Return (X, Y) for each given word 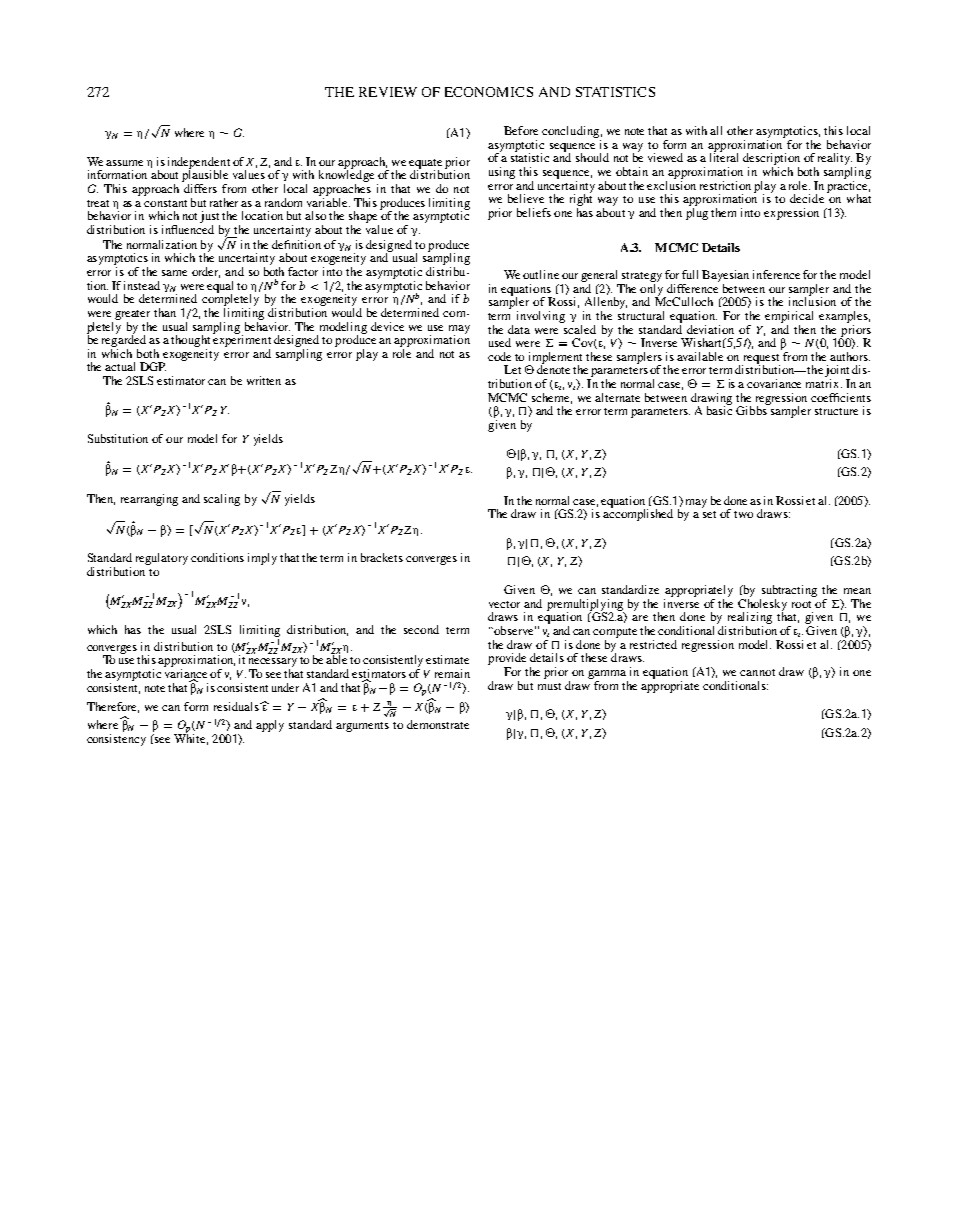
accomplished (638, 514)
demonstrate (438, 724)
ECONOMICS (489, 92)
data (519, 329)
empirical (789, 317)
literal (724, 156)
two (743, 514)
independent (199, 164)
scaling (222, 500)
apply (270, 726)
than (165, 312)
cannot (757, 672)
